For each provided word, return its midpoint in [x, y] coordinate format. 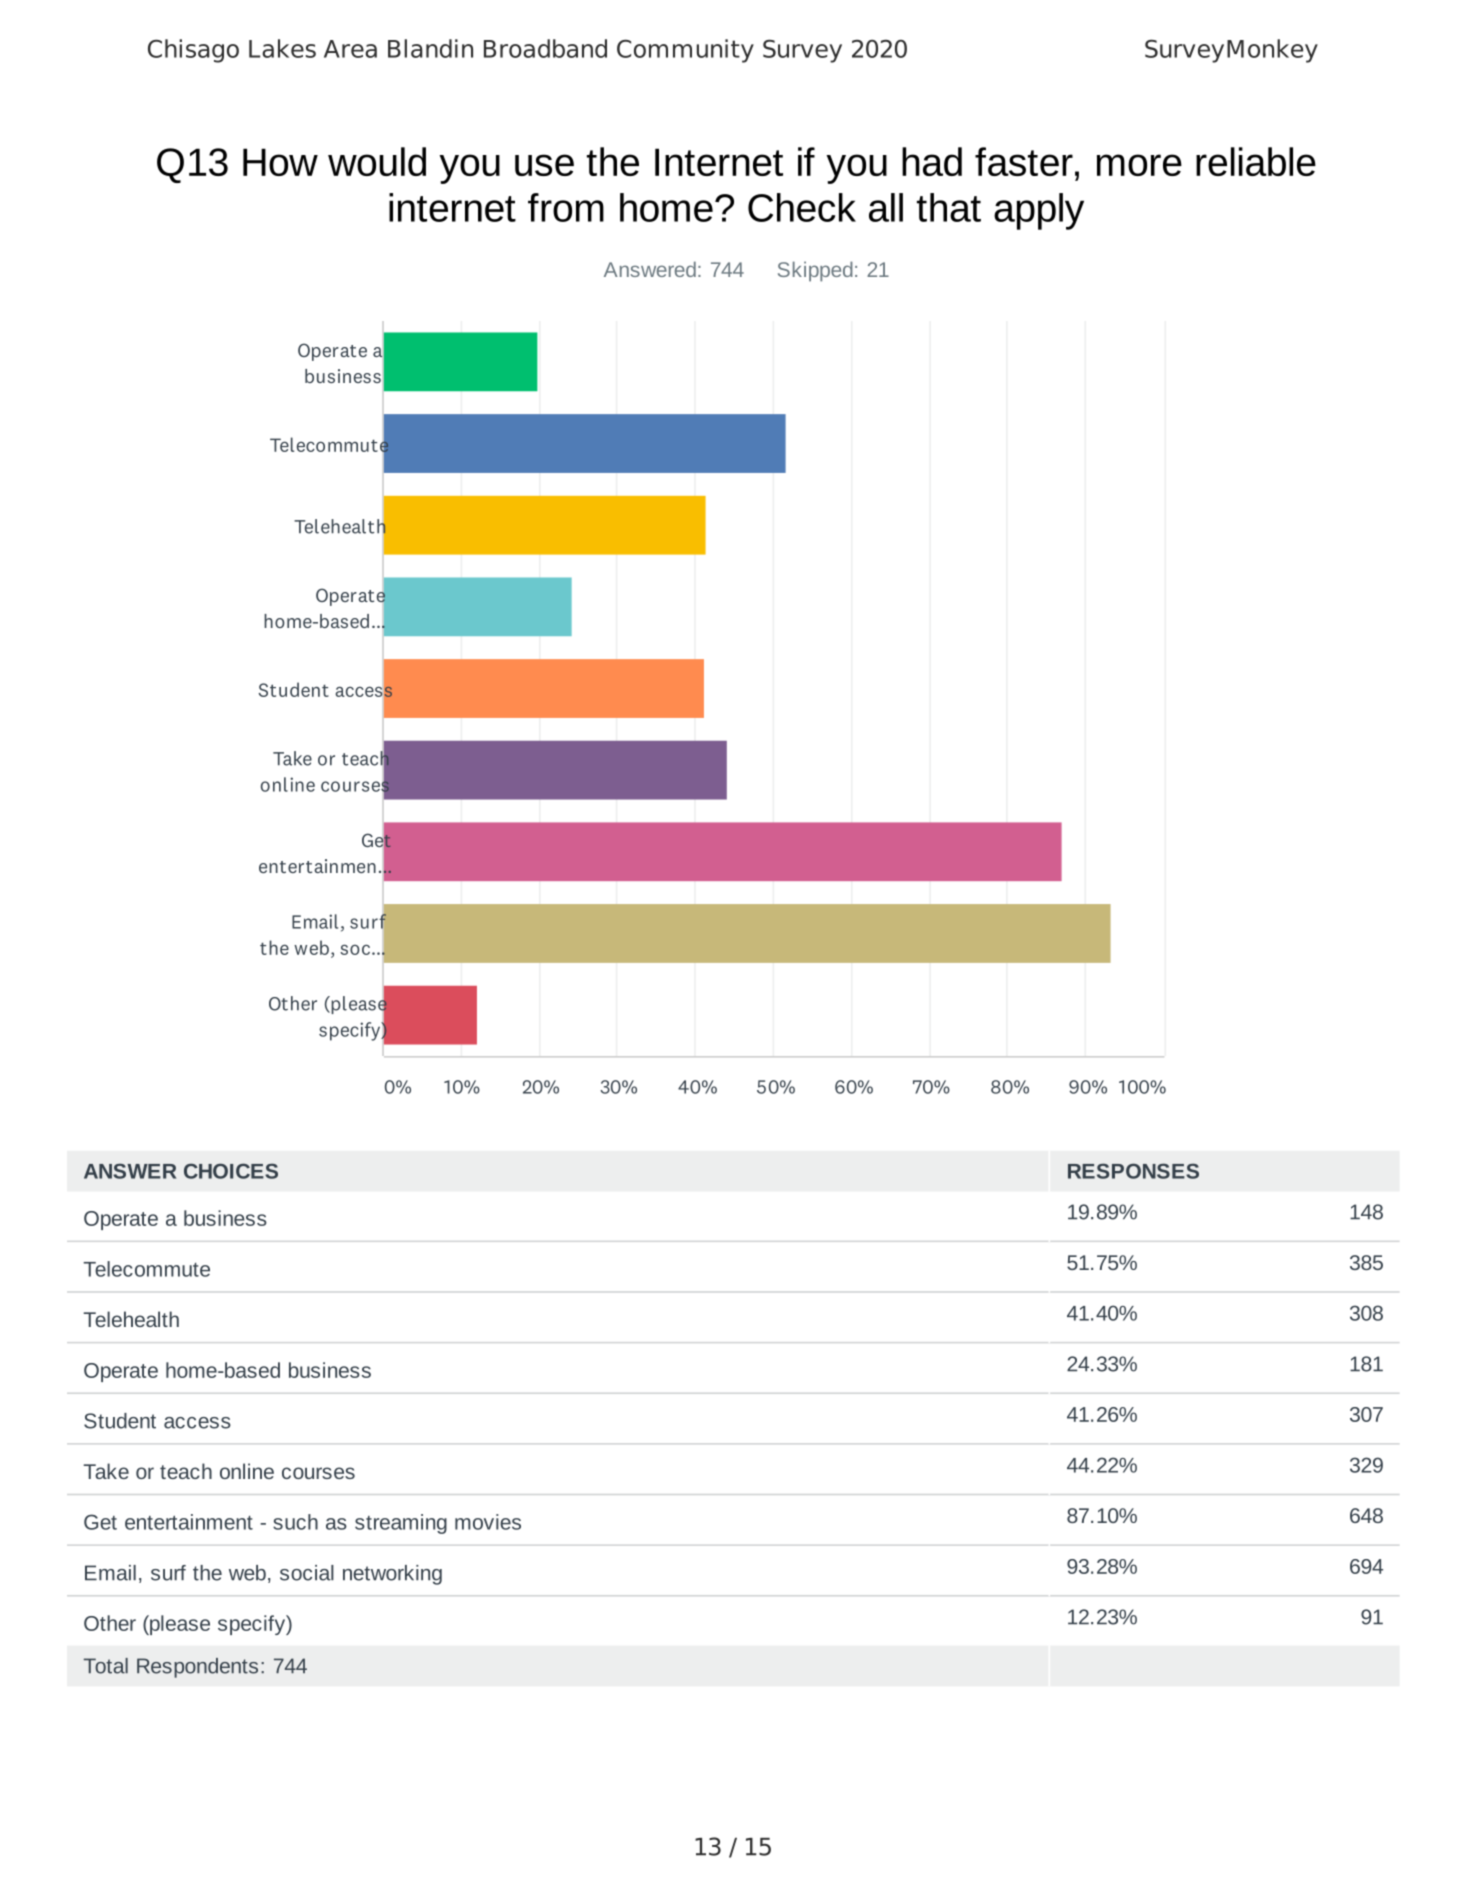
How [280, 162]
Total [106, 1666]
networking [392, 1575]
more [1139, 165]
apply [1039, 211]
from [566, 207]
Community [685, 51]
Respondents [197, 1668]
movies [488, 1522]
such [295, 1522]
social [307, 1573]
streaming [401, 1524]
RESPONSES [1133, 1171]
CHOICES [231, 1171]
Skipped [815, 271]
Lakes [282, 48]
